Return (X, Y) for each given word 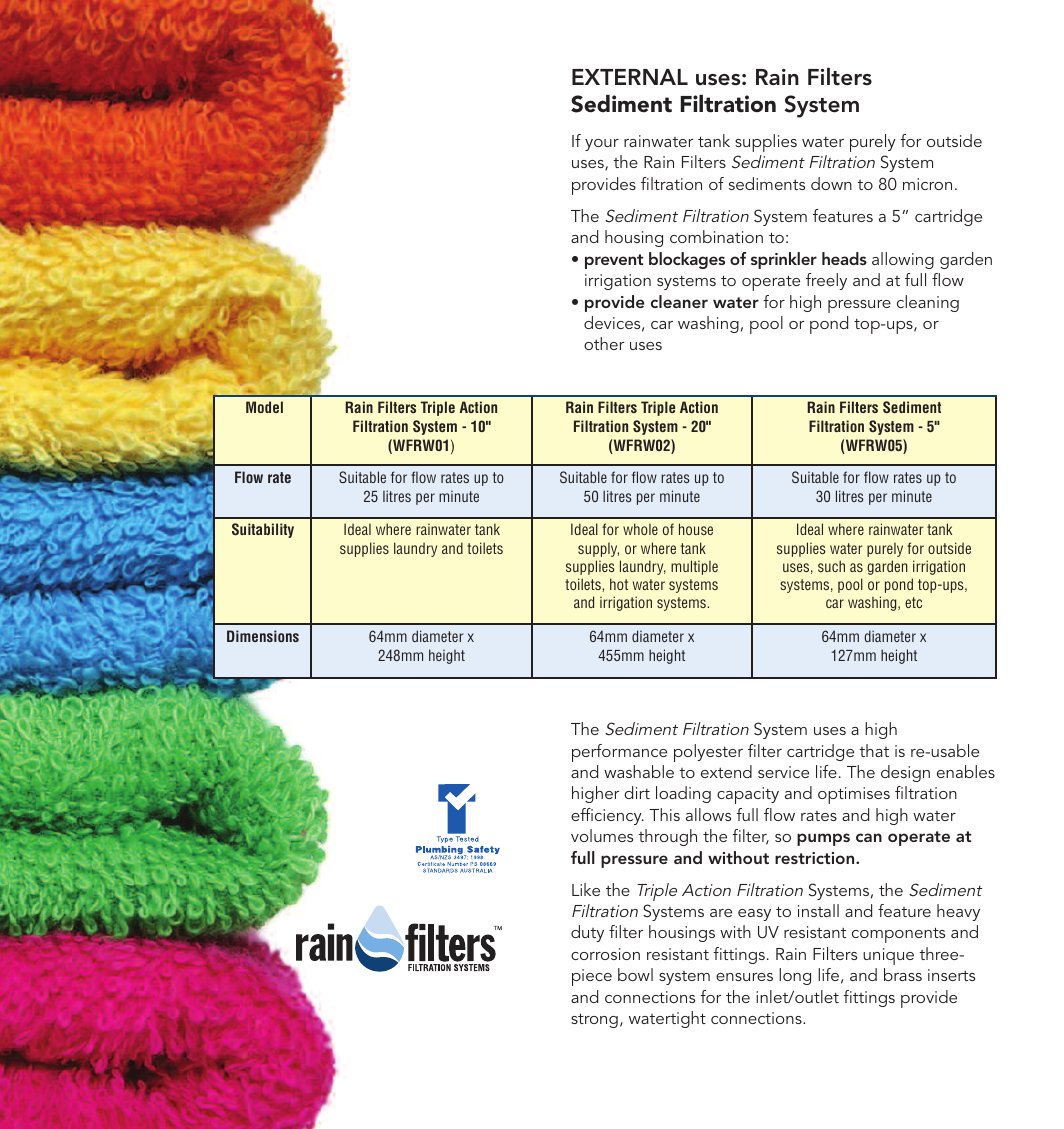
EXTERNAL (630, 77)
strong (594, 1020)
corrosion (605, 954)
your (602, 145)
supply (598, 549)
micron (927, 184)
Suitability (263, 530)
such (831, 566)
